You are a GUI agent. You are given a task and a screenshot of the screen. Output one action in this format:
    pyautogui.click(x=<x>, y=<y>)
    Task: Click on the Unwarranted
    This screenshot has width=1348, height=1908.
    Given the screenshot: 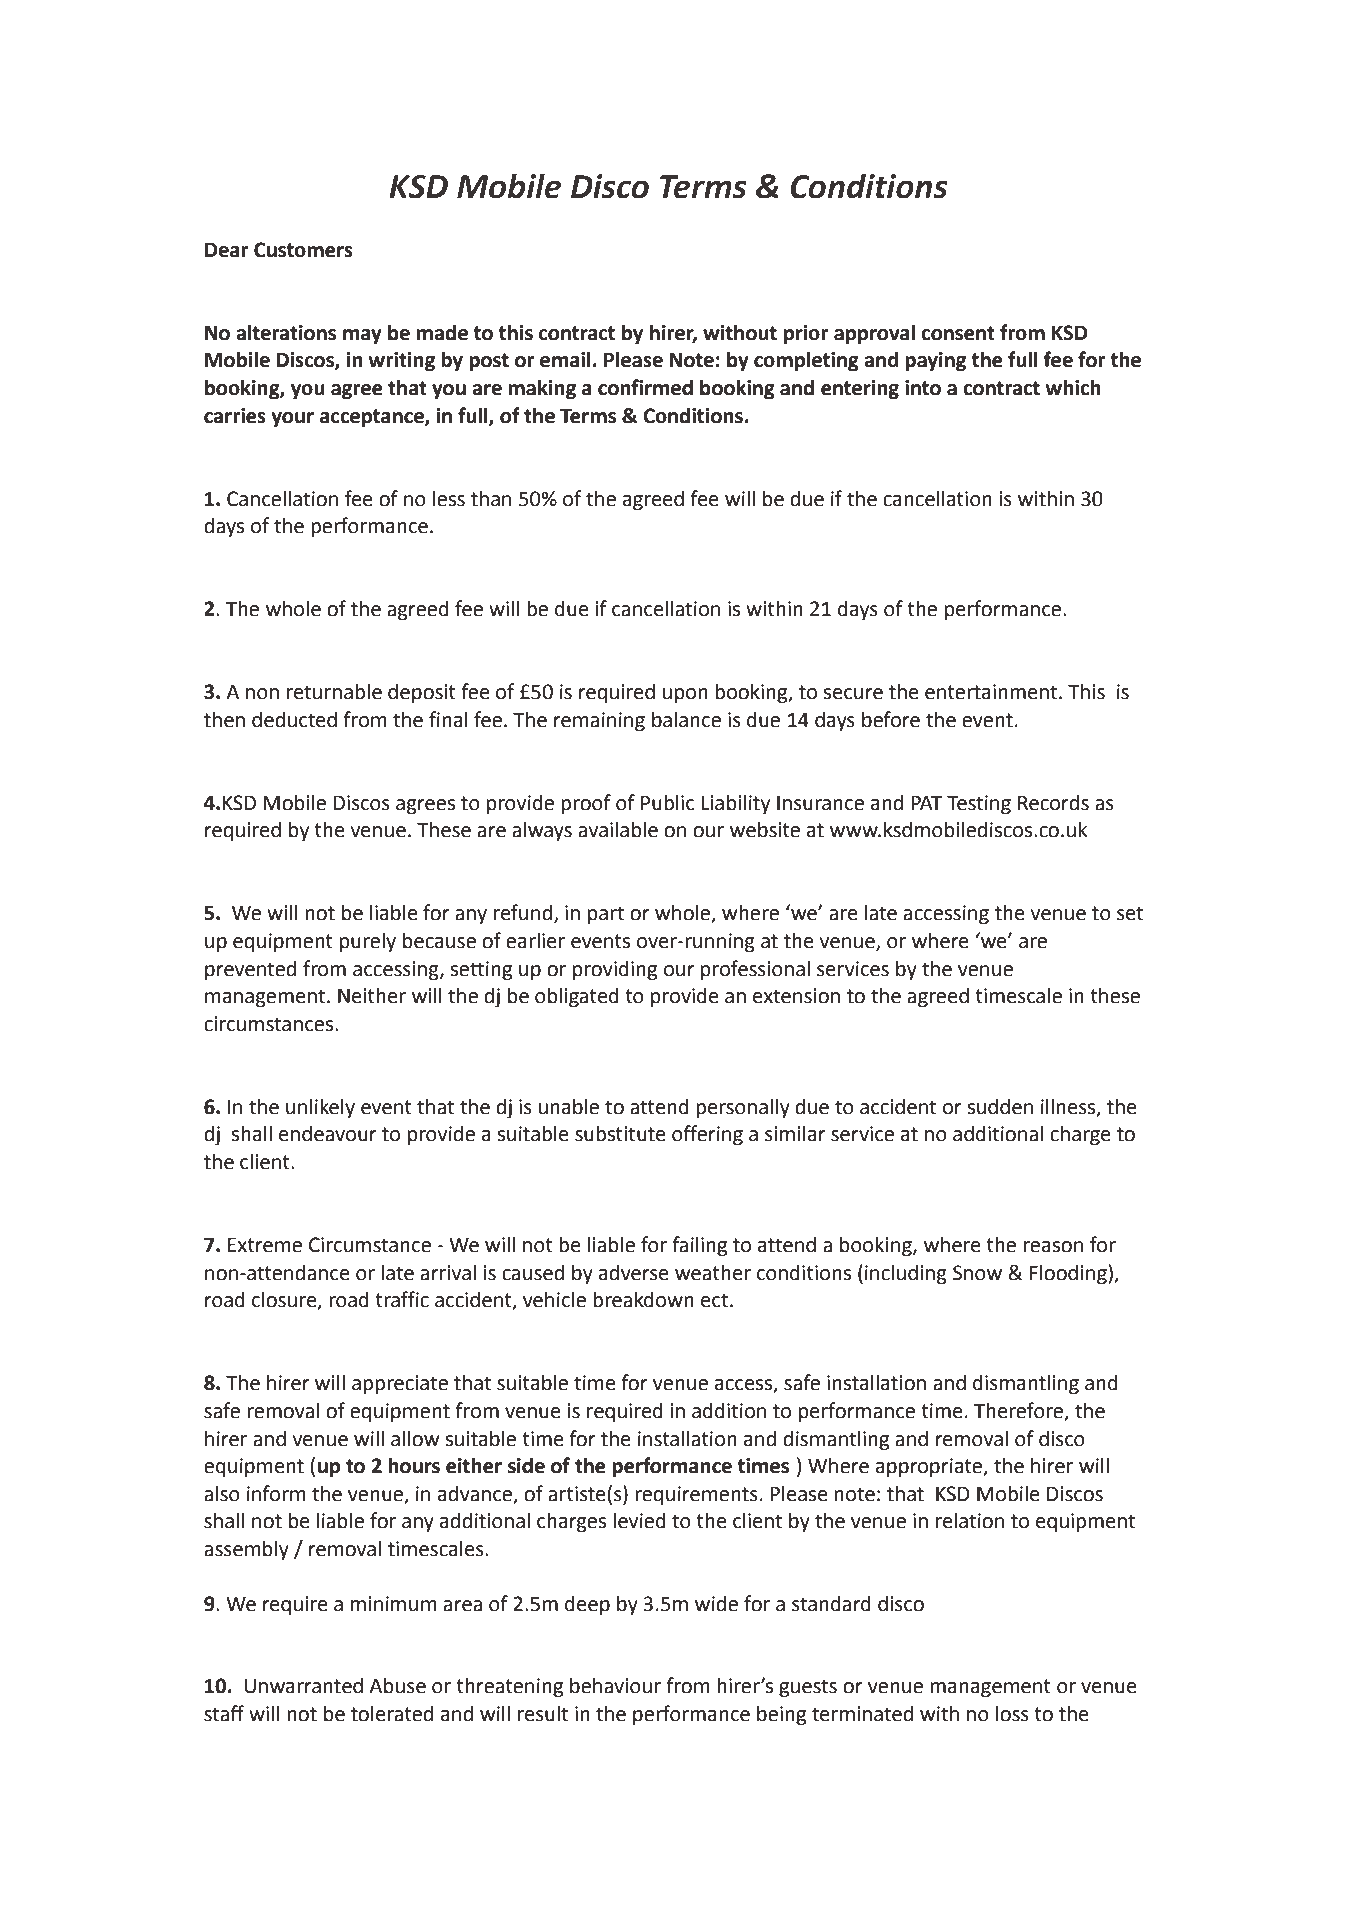 What is the action you would take?
    pyautogui.click(x=303, y=1685)
